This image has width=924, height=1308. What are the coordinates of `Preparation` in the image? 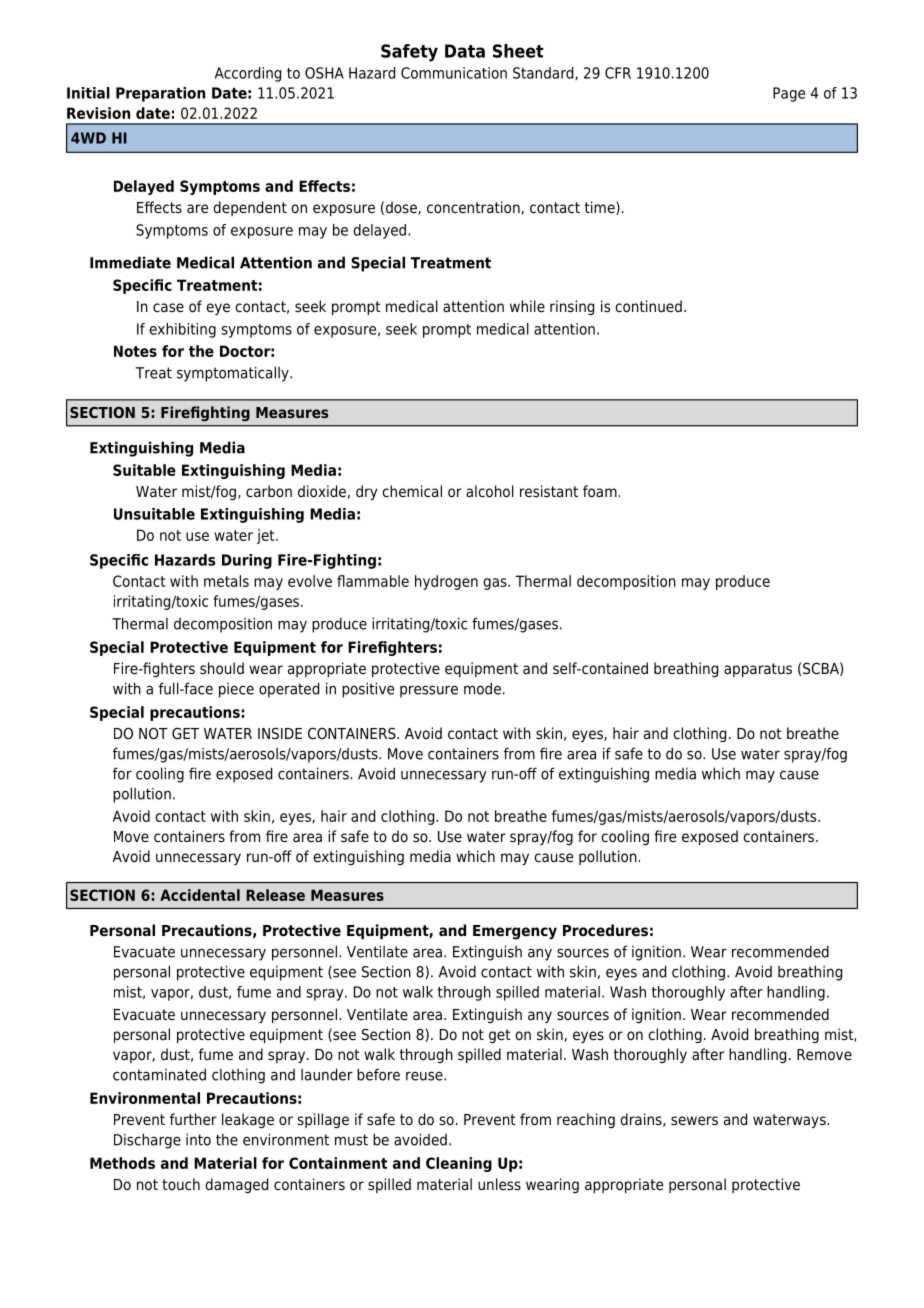 It's located at (160, 94).
